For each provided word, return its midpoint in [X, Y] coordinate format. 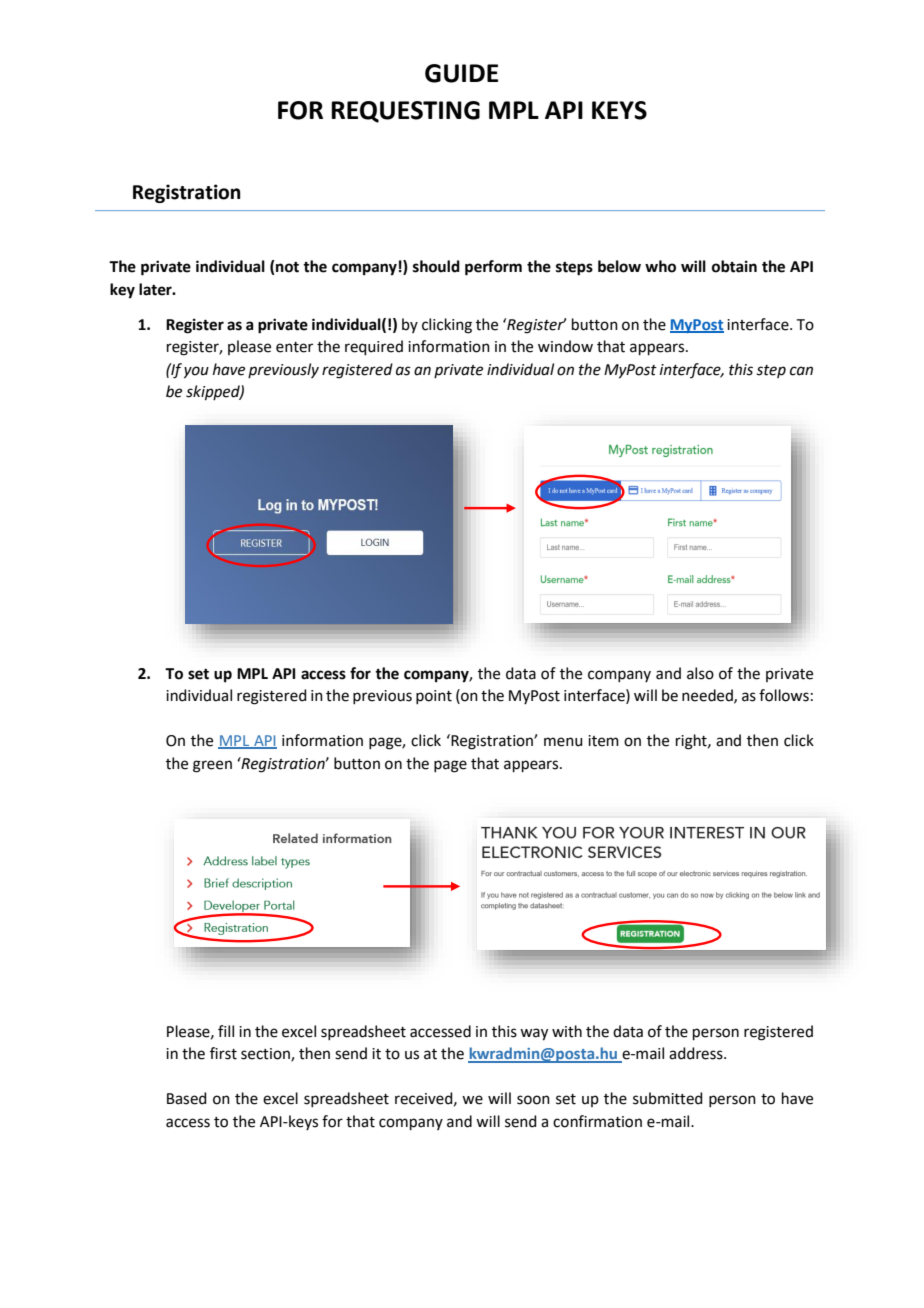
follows [784, 695]
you [196, 372]
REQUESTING [405, 112]
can [801, 371]
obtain [734, 266]
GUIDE [461, 73]
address [697, 1053]
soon [533, 1100]
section [266, 1055]
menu [563, 742]
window [565, 346]
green [212, 766]
